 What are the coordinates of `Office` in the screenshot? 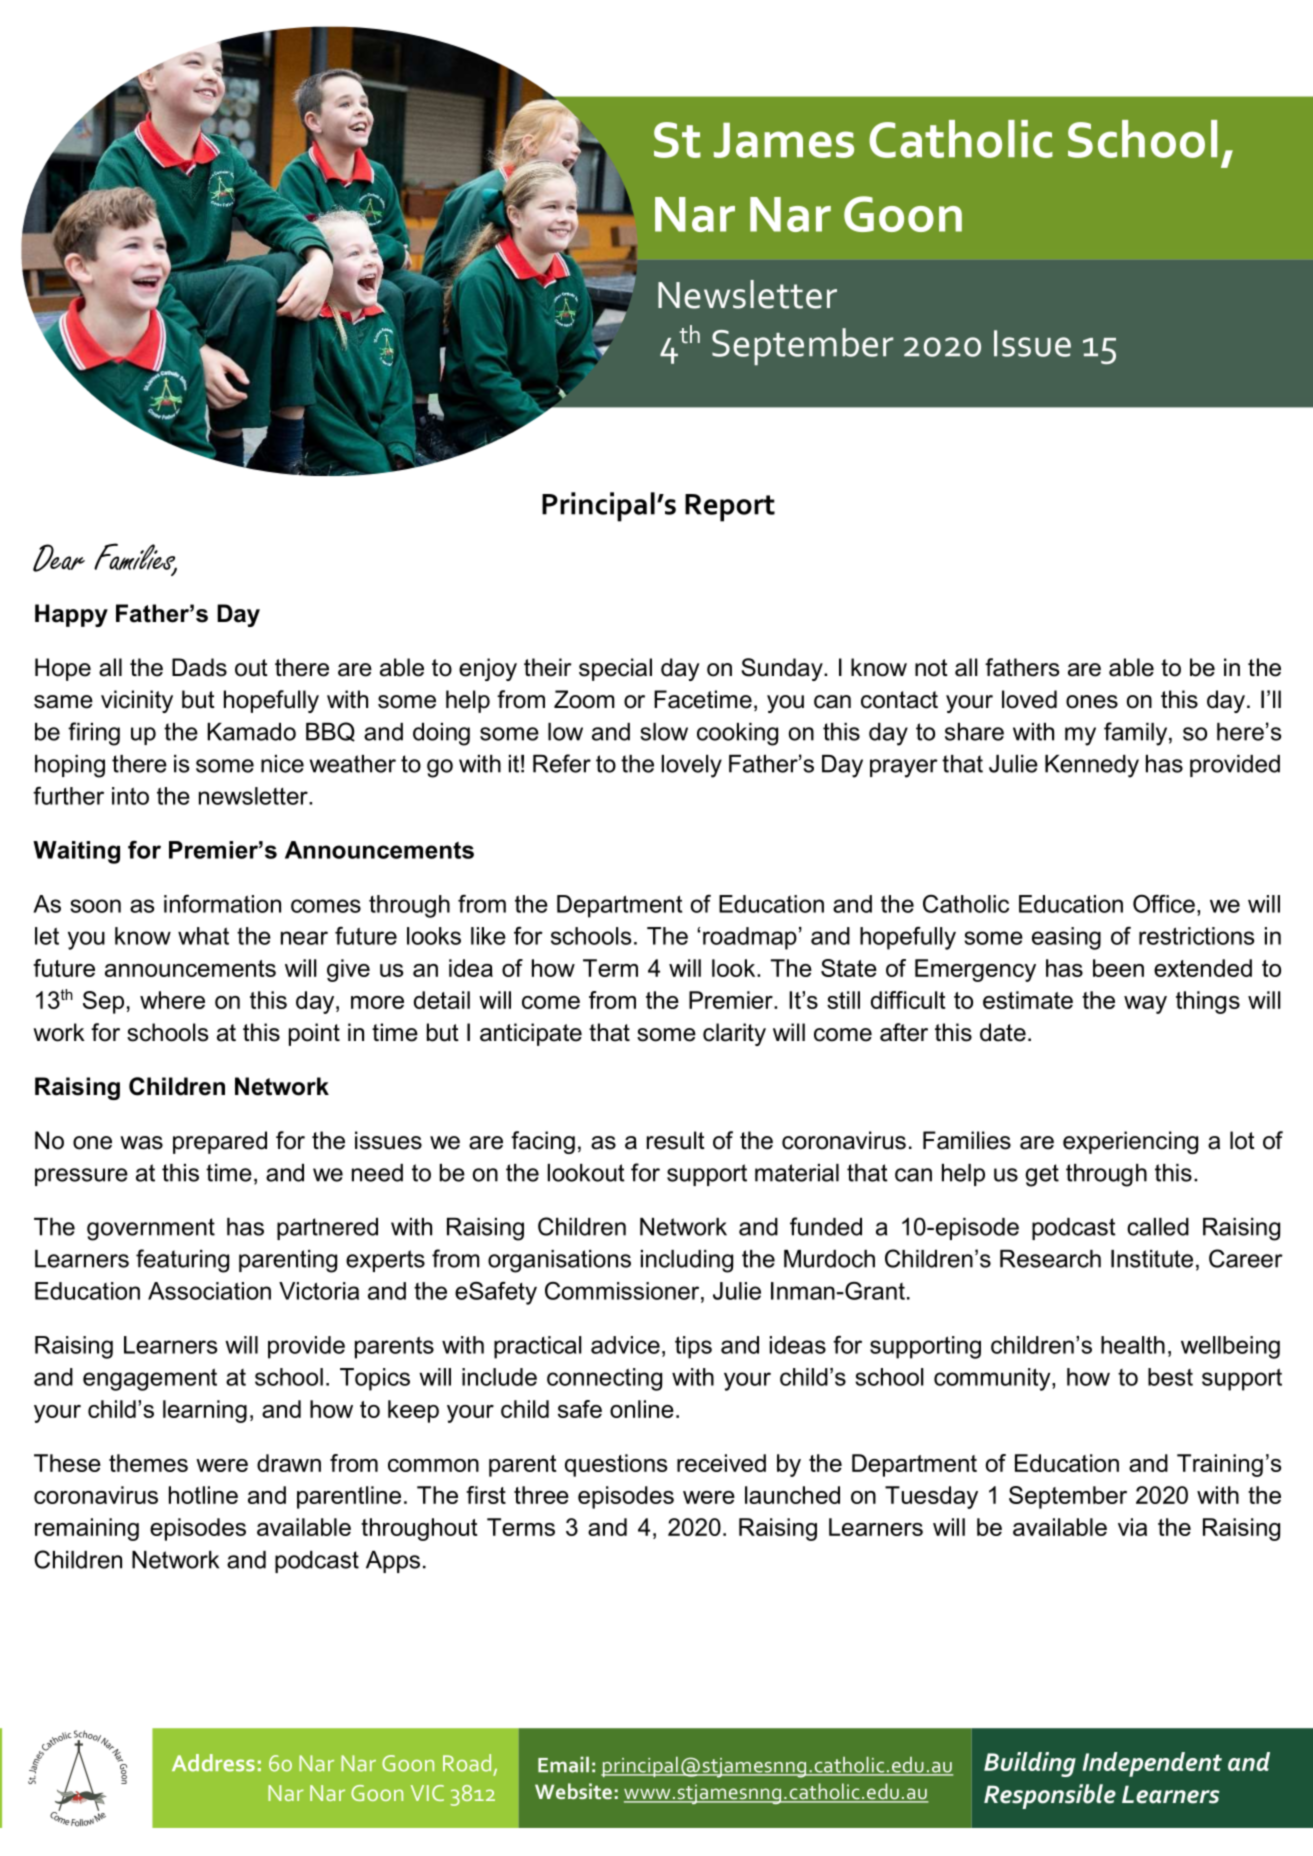 It's located at (1164, 903).
